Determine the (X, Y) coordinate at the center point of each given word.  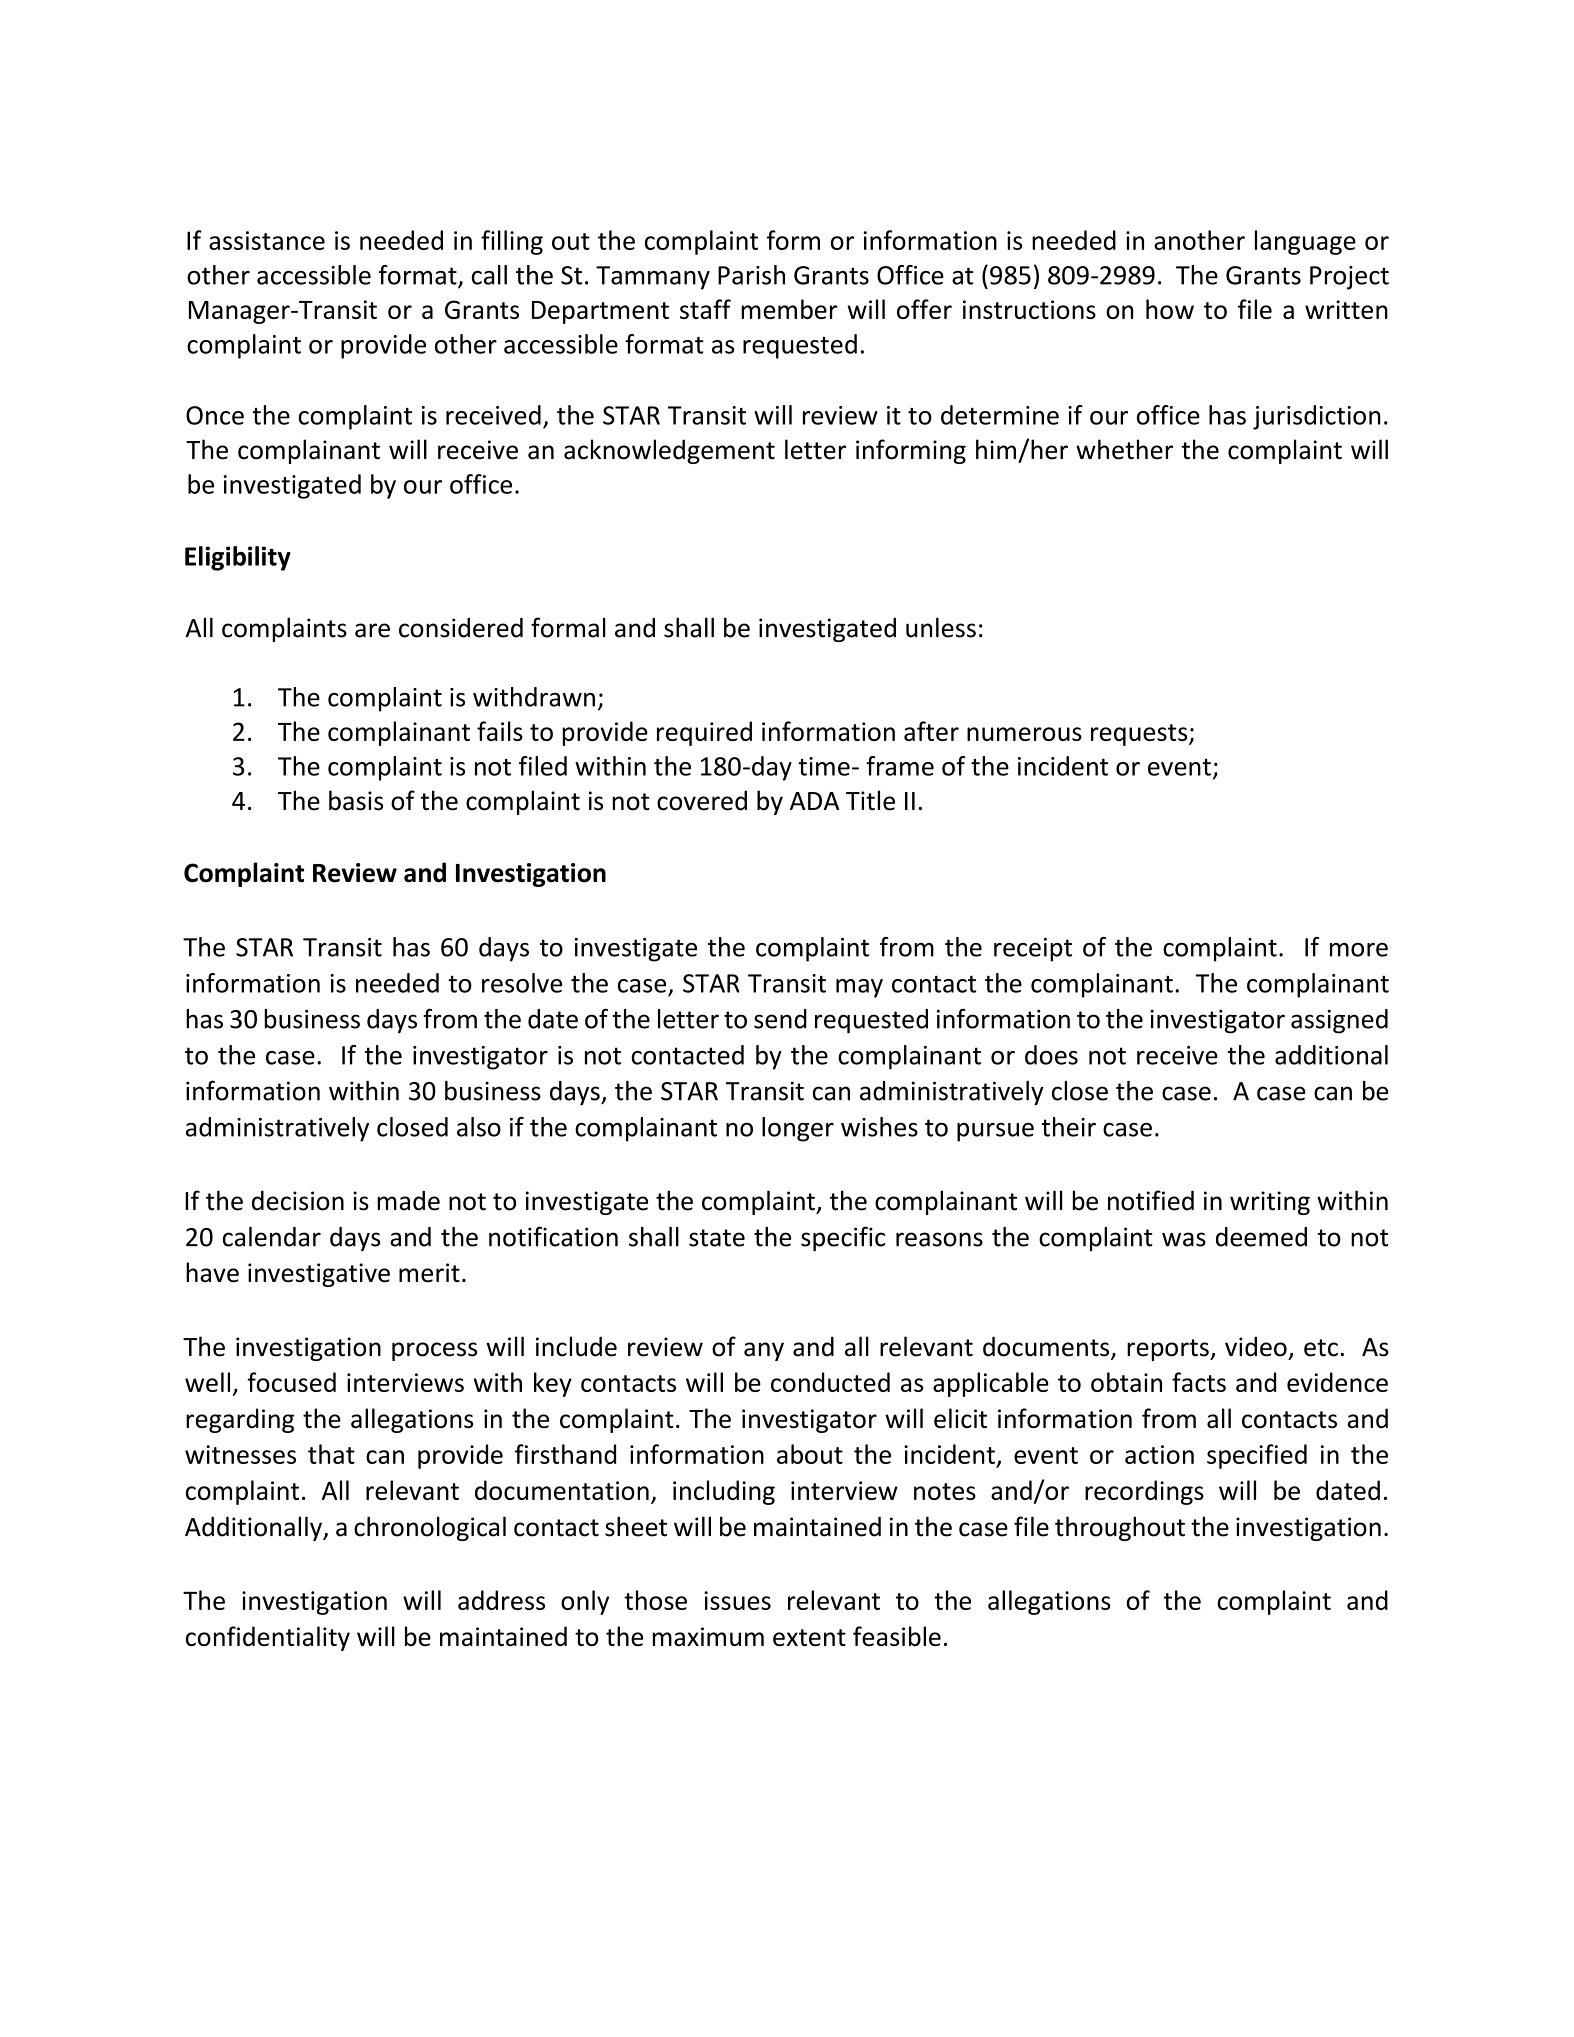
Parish (751, 275)
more (1359, 950)
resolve (522, 983)
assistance (267, 240)
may (859, 988)
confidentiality (268, 1638)
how (1170, 309)
